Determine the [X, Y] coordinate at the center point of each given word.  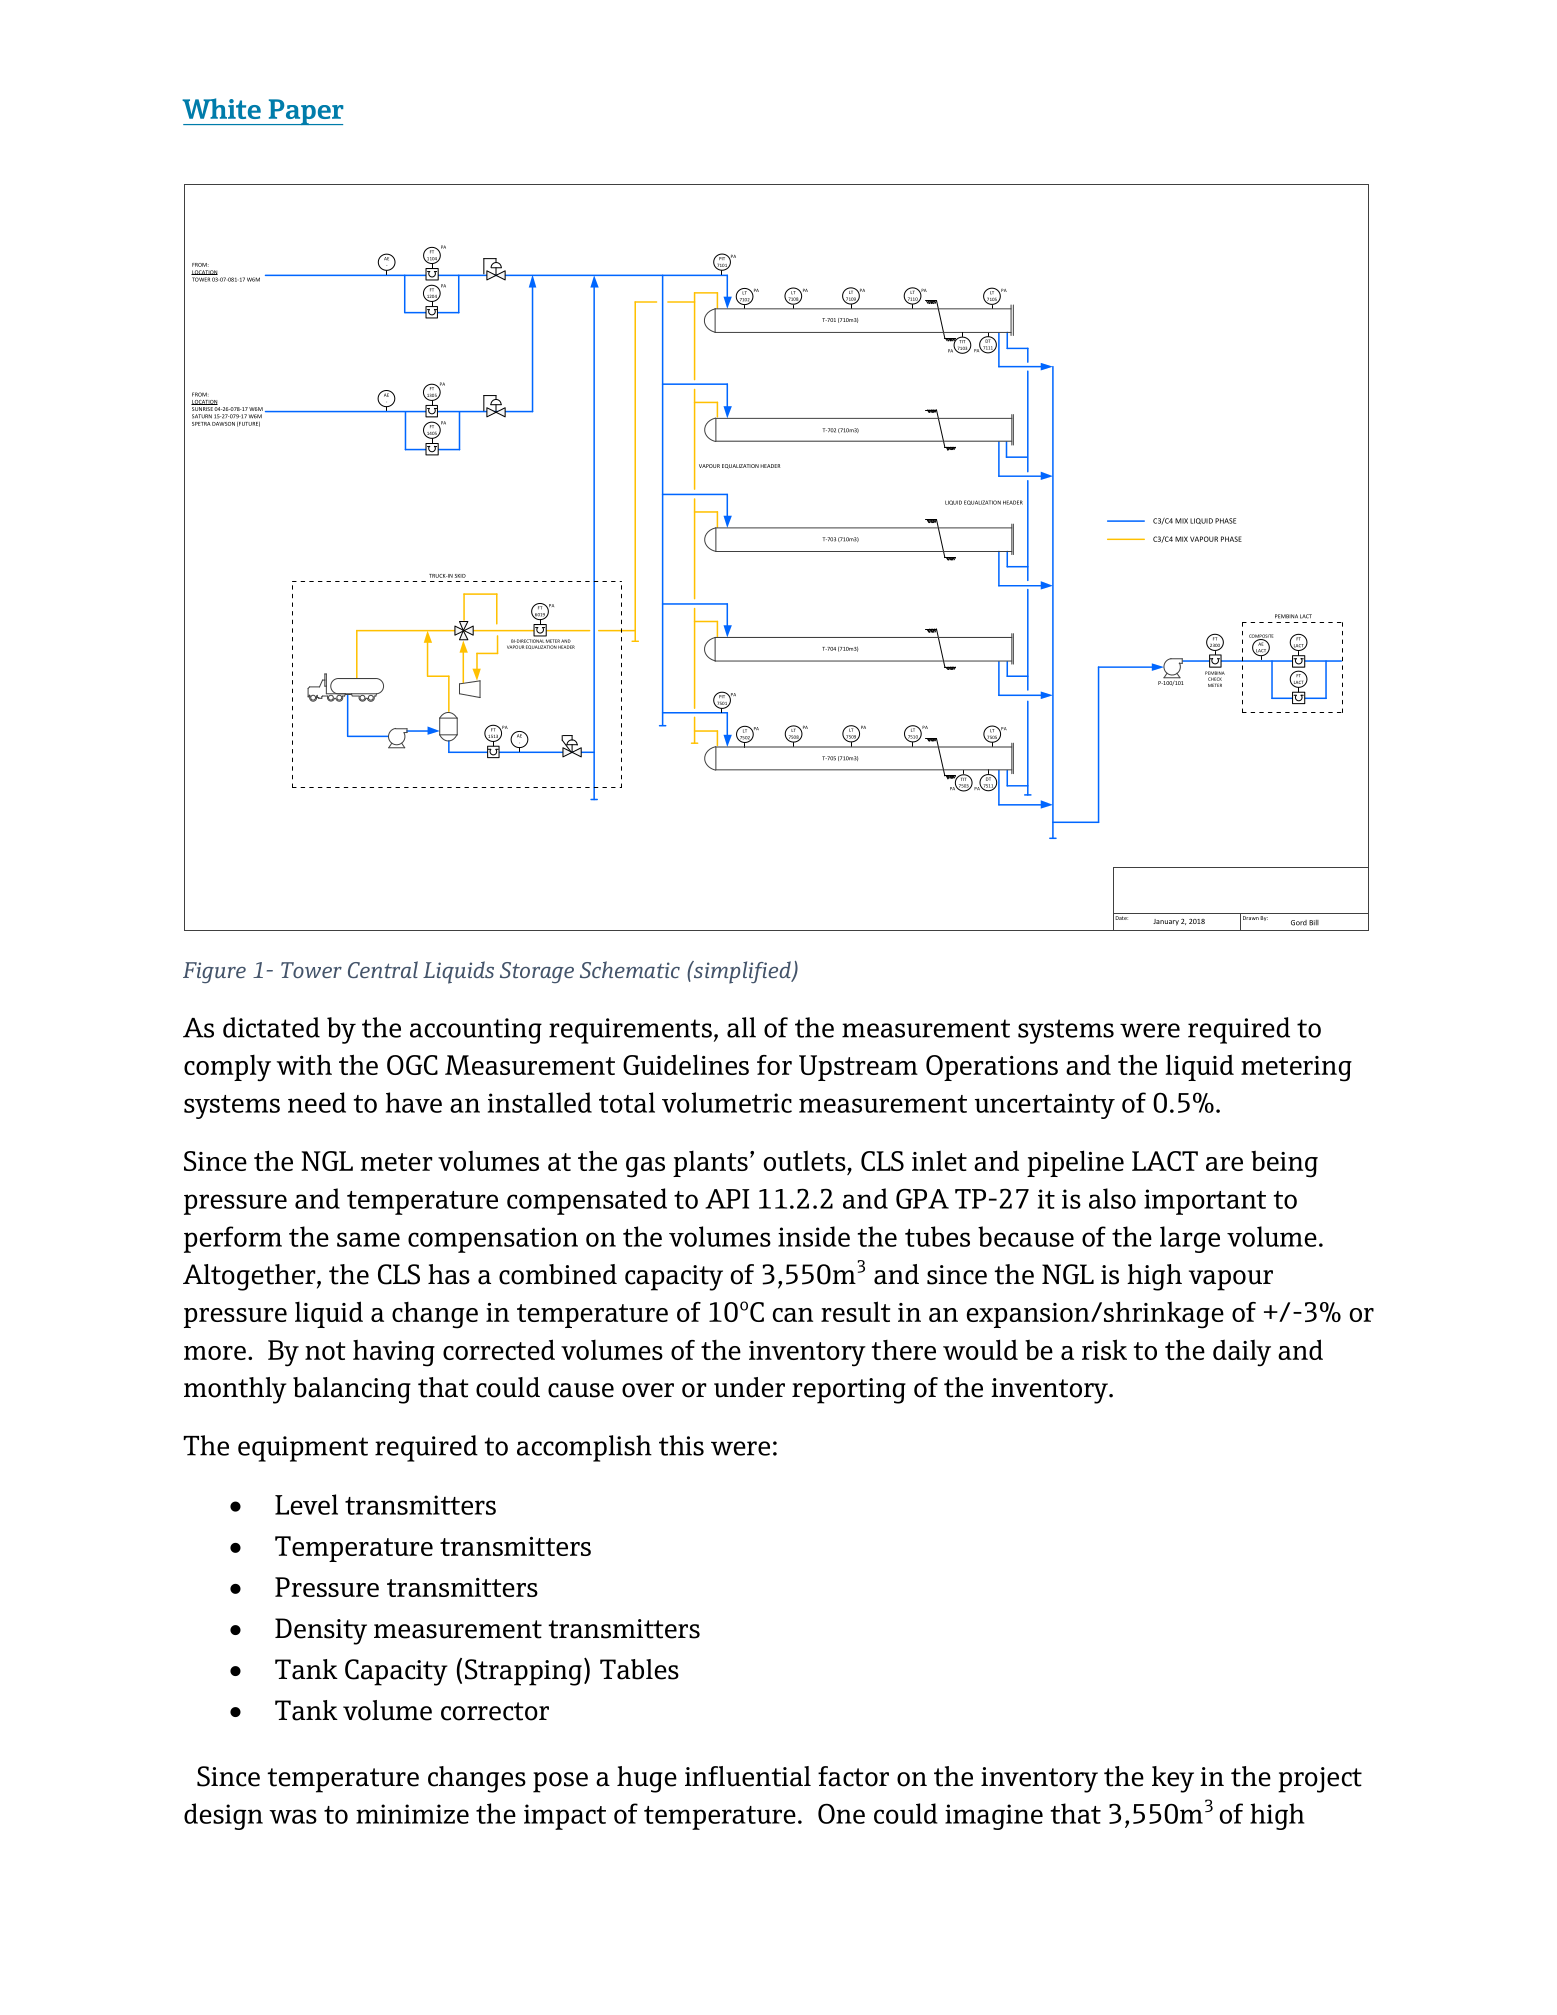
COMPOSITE [1261, 637]
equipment [303, 1449]
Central [383, 969]
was [293, 1816]
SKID [460, 576]
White [221, 108]
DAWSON [223, 424]
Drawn [1251, 918]
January [1166, 922]
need [317, 1102]
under [749, 1387]
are [1224, 1164]
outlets [805, 1160]
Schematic [630, 969]
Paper [305, 112]
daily [1242, 1353]
